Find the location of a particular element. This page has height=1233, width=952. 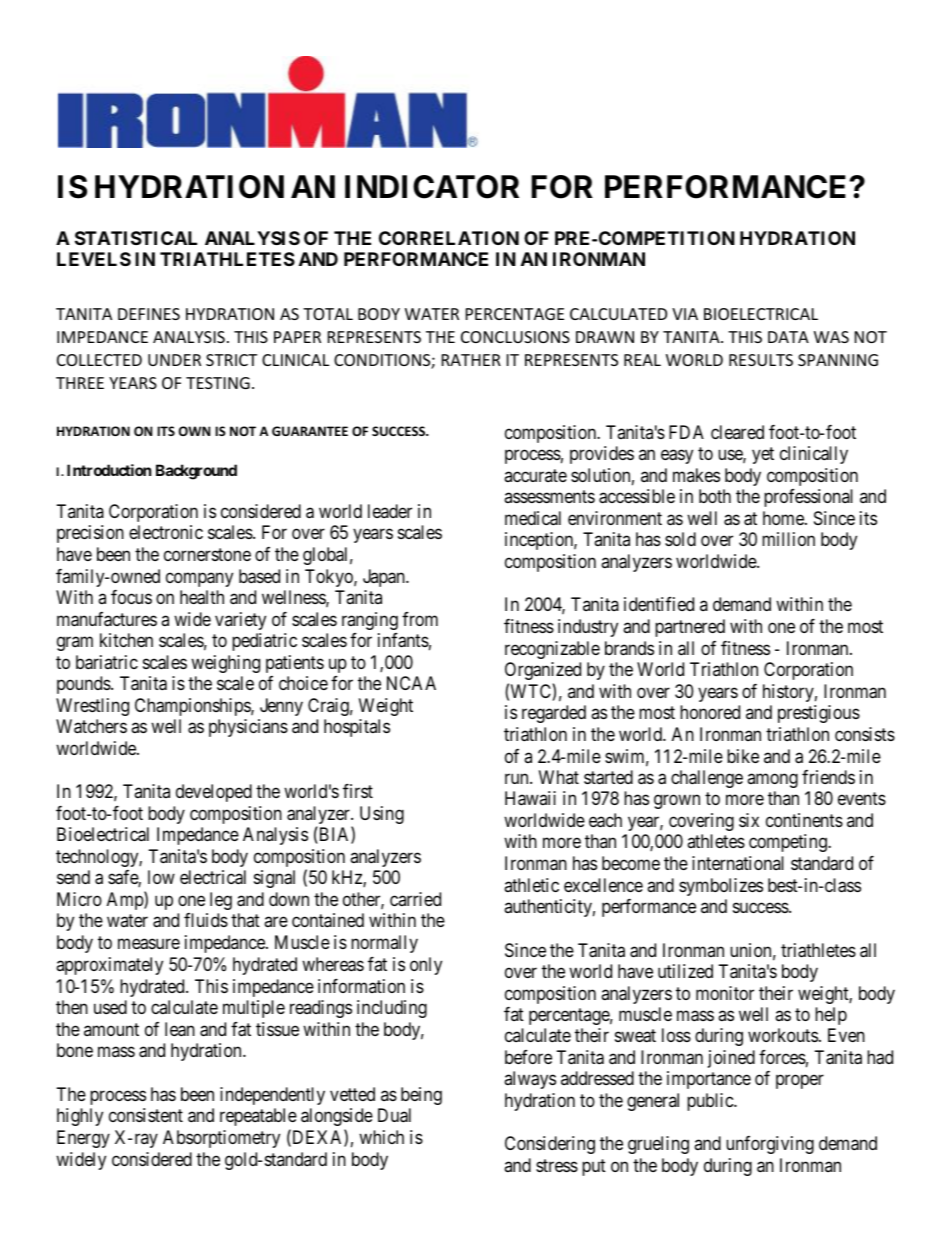

consistent is located at coordinates (146, 1115).
